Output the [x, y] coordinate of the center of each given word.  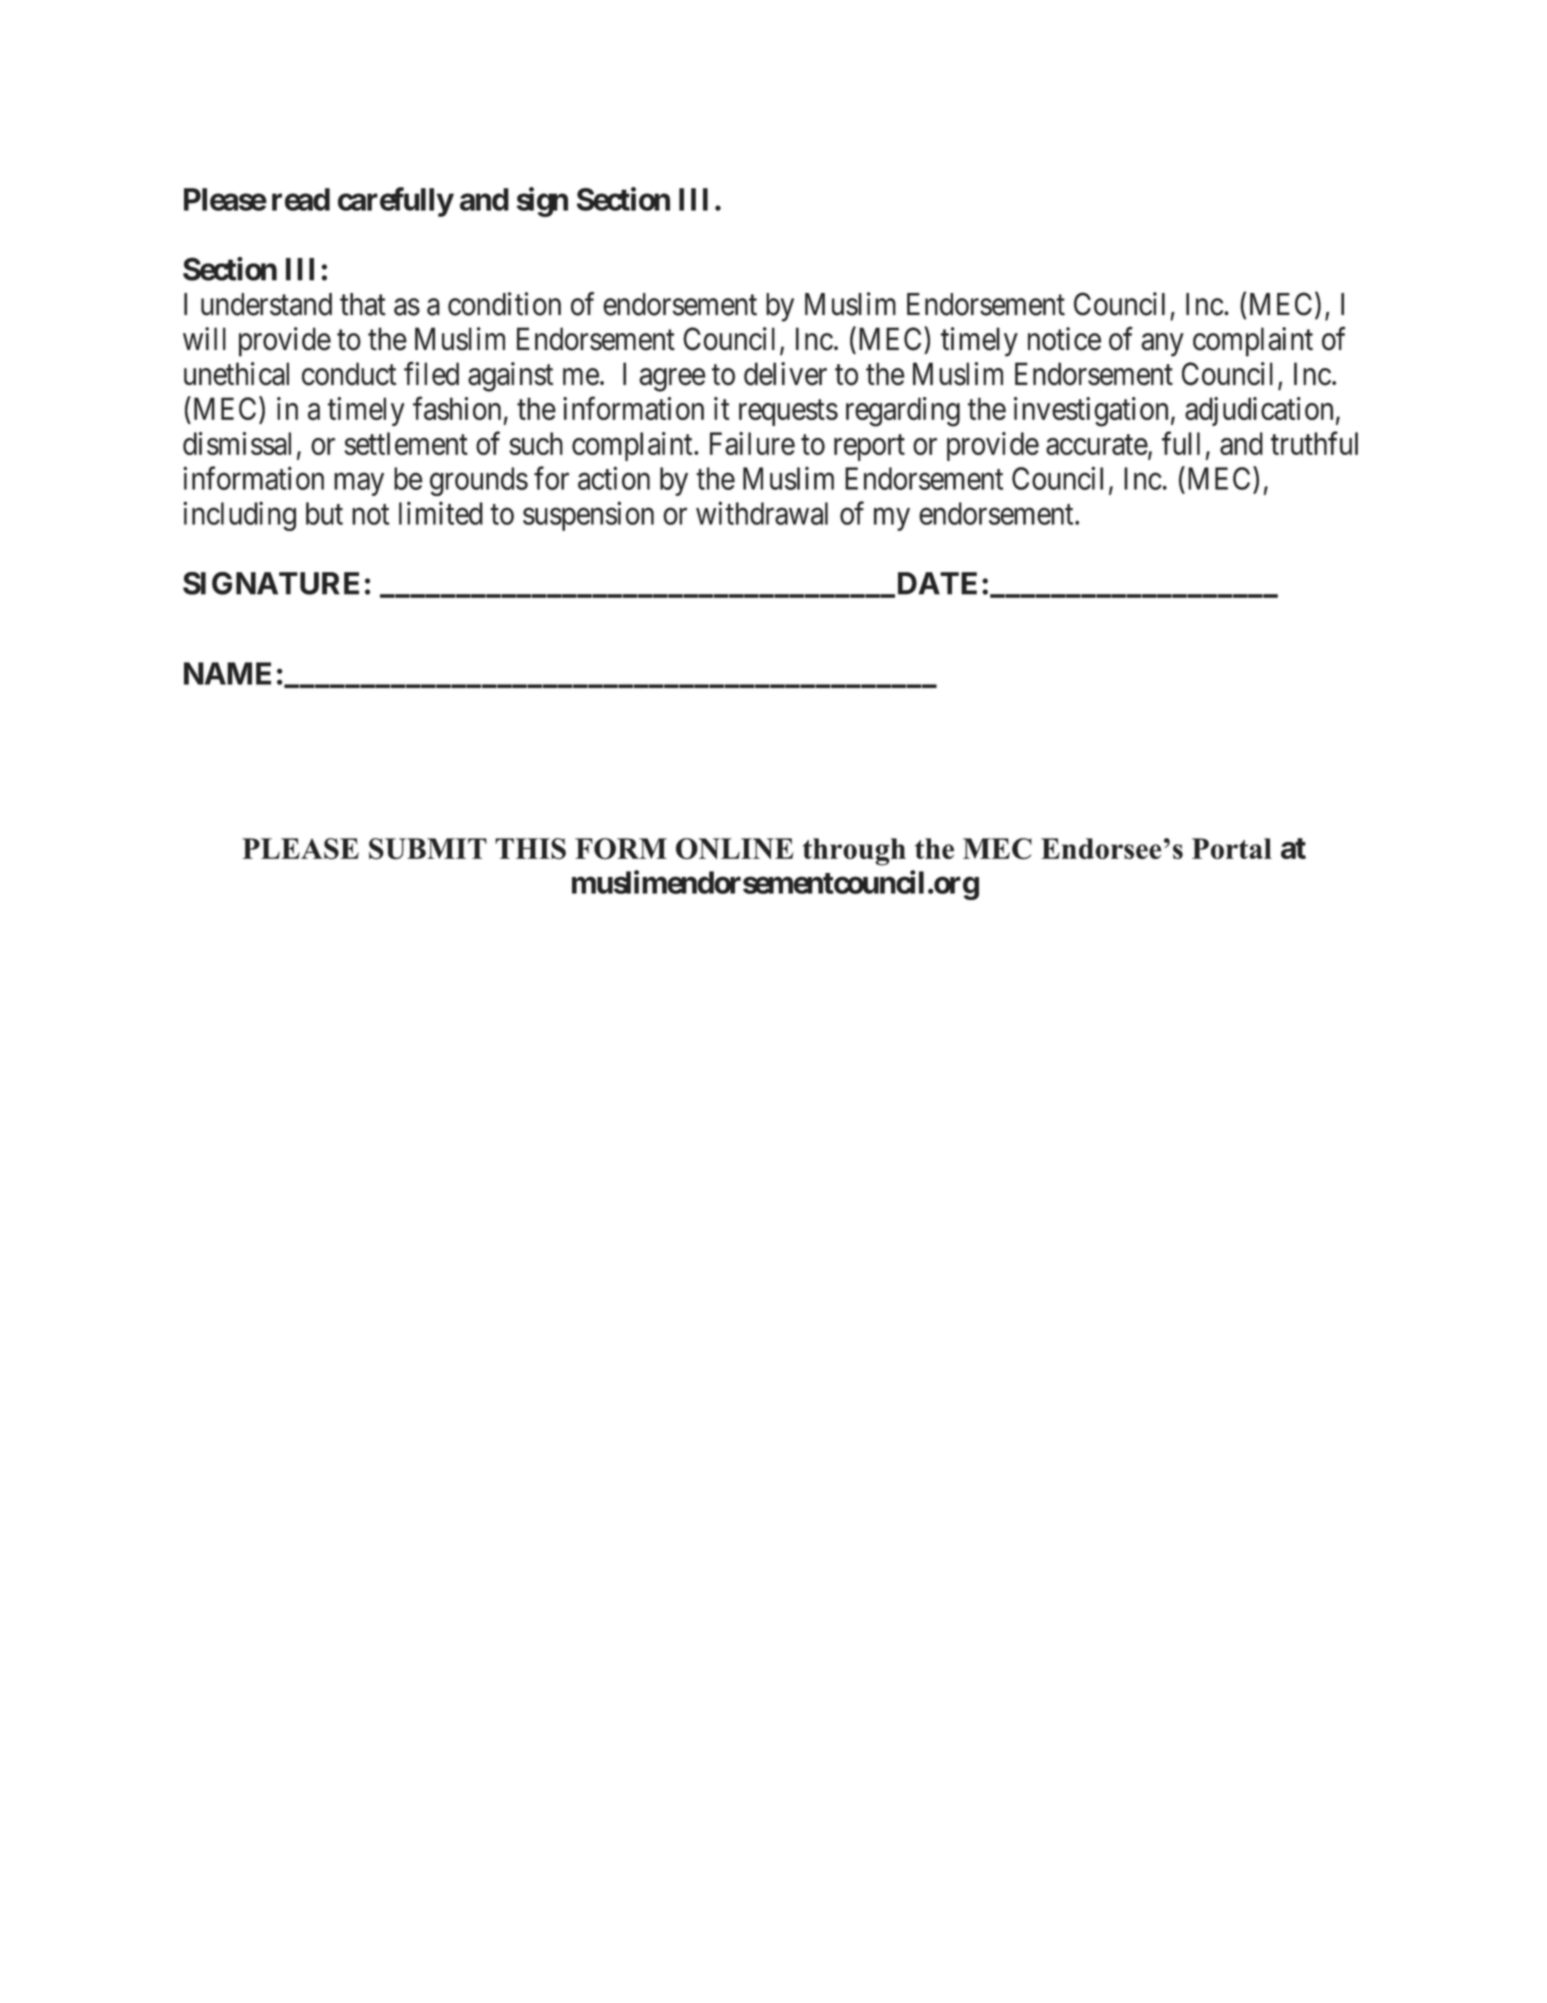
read [301, 199]
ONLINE [734, 849]
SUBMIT [428, 849]
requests [788, 413]
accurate [1097, 445]
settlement [406, 443]
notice [1064, 339]
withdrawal [762, 513]
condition [504, 304]
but [324, 513]
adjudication [1259, 411]
